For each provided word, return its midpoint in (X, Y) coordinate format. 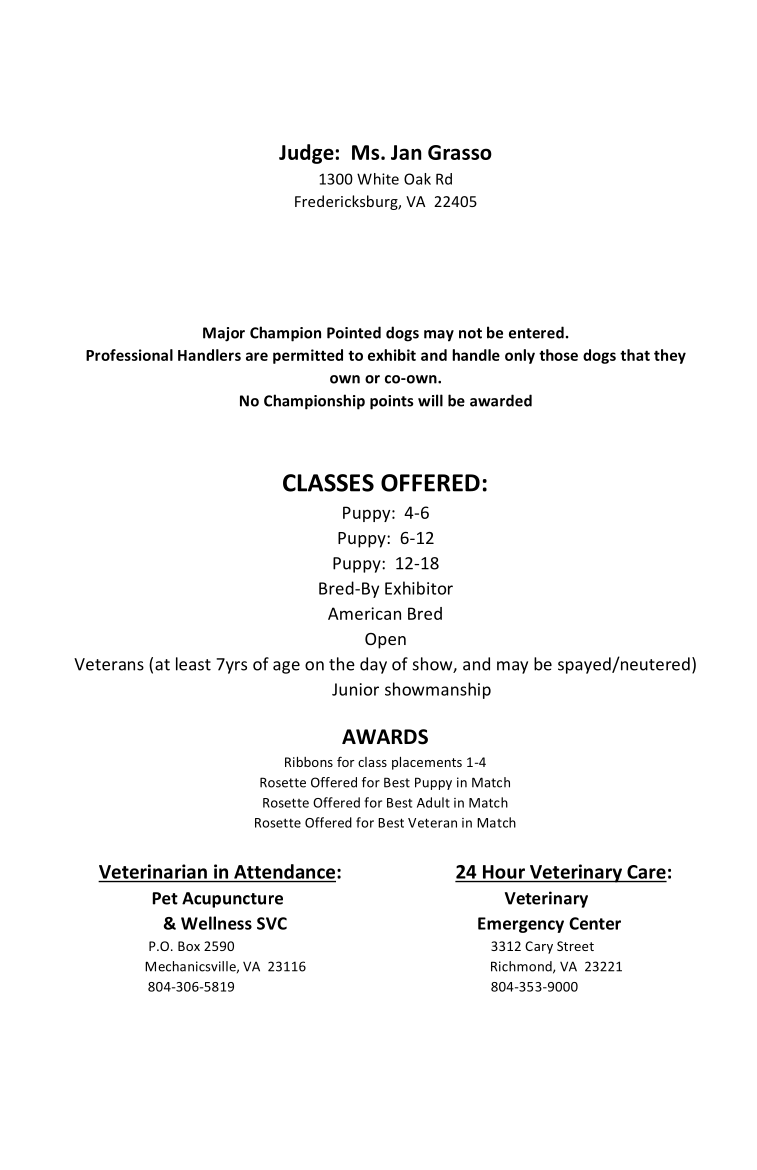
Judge (306, 154)
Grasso (460, 152)
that (635, 355)
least (193, 664)
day (373, 665)
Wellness (216, 923)
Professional (129, 355)
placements (427, 763)
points (391, 402)
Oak (417, 179)
